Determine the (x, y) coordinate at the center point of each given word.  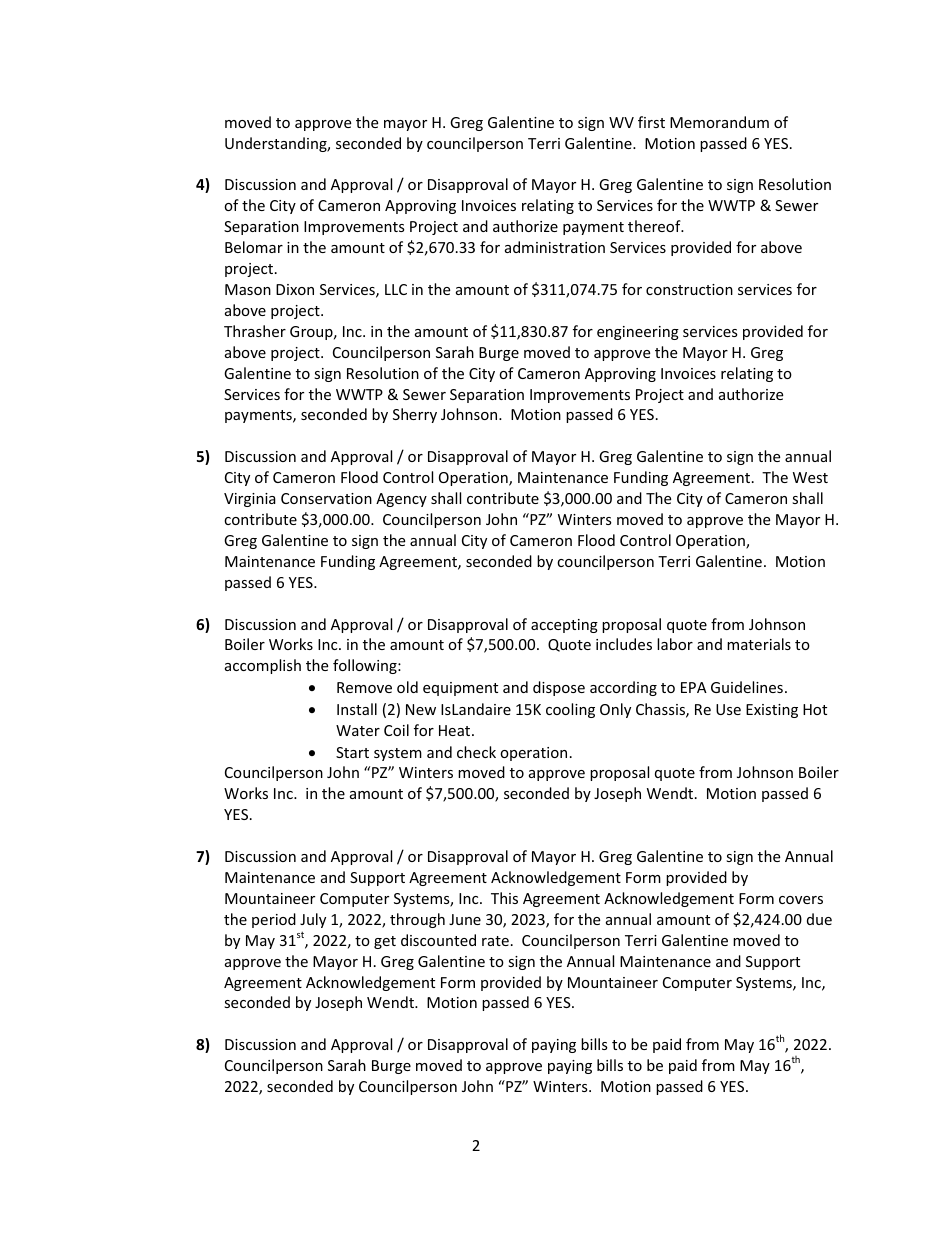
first (651, 122)
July (313, 920)
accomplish (263, 666)
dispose (559, 688)
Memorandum (719, 122)
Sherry (415, 415)
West (810, 477)
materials (759, 644)
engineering (638, 333)
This (504, 898)
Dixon (295, 289)
